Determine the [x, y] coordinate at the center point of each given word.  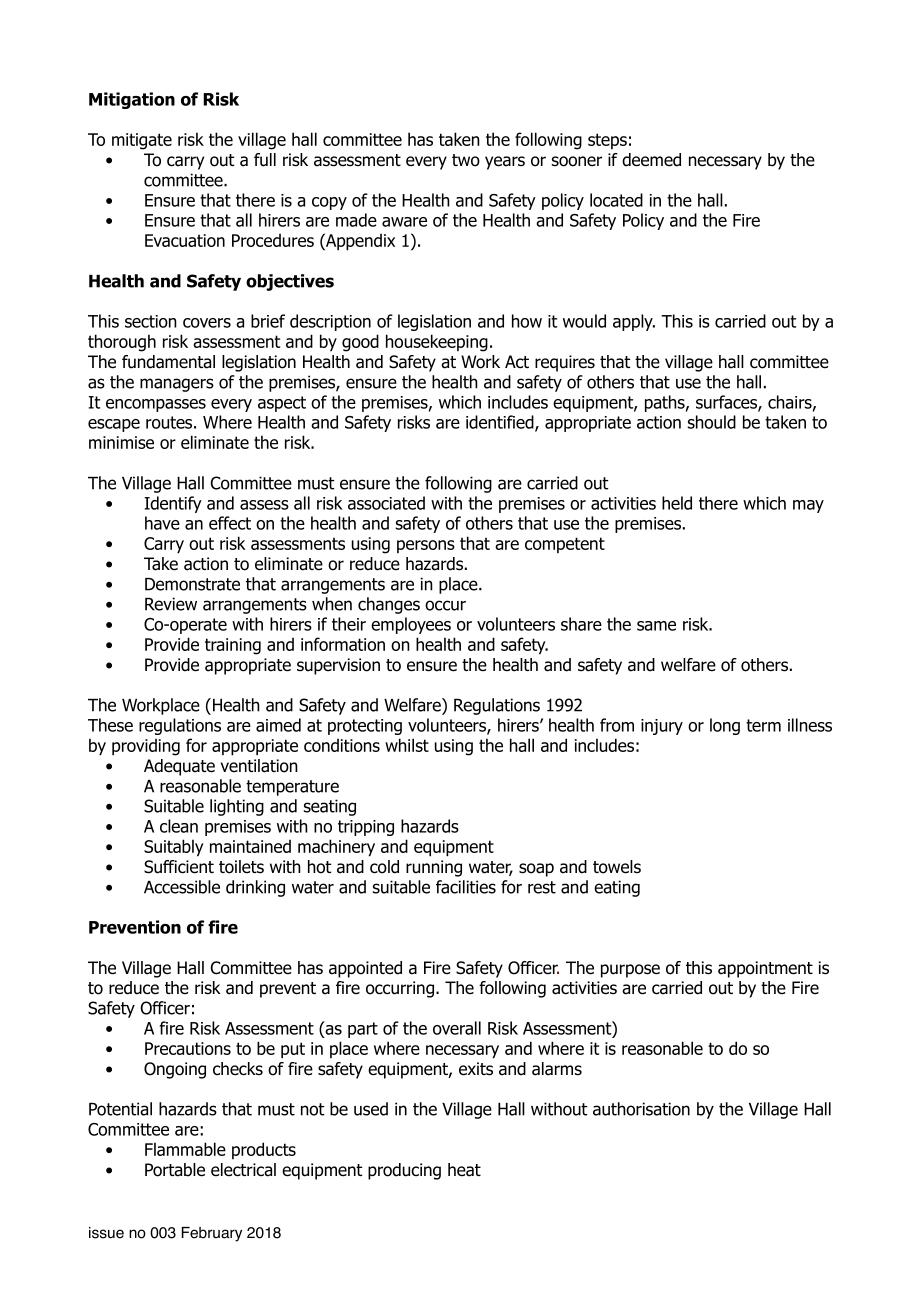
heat [464, 1170]
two [466, 160]
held [677, 503]
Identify [173, 504]
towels [617, 867]
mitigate [142, 141]
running [434, 868]
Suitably [174, 848]
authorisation [641, 1109]
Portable [175, 1170]
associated [386, 503]
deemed [651, 160]
